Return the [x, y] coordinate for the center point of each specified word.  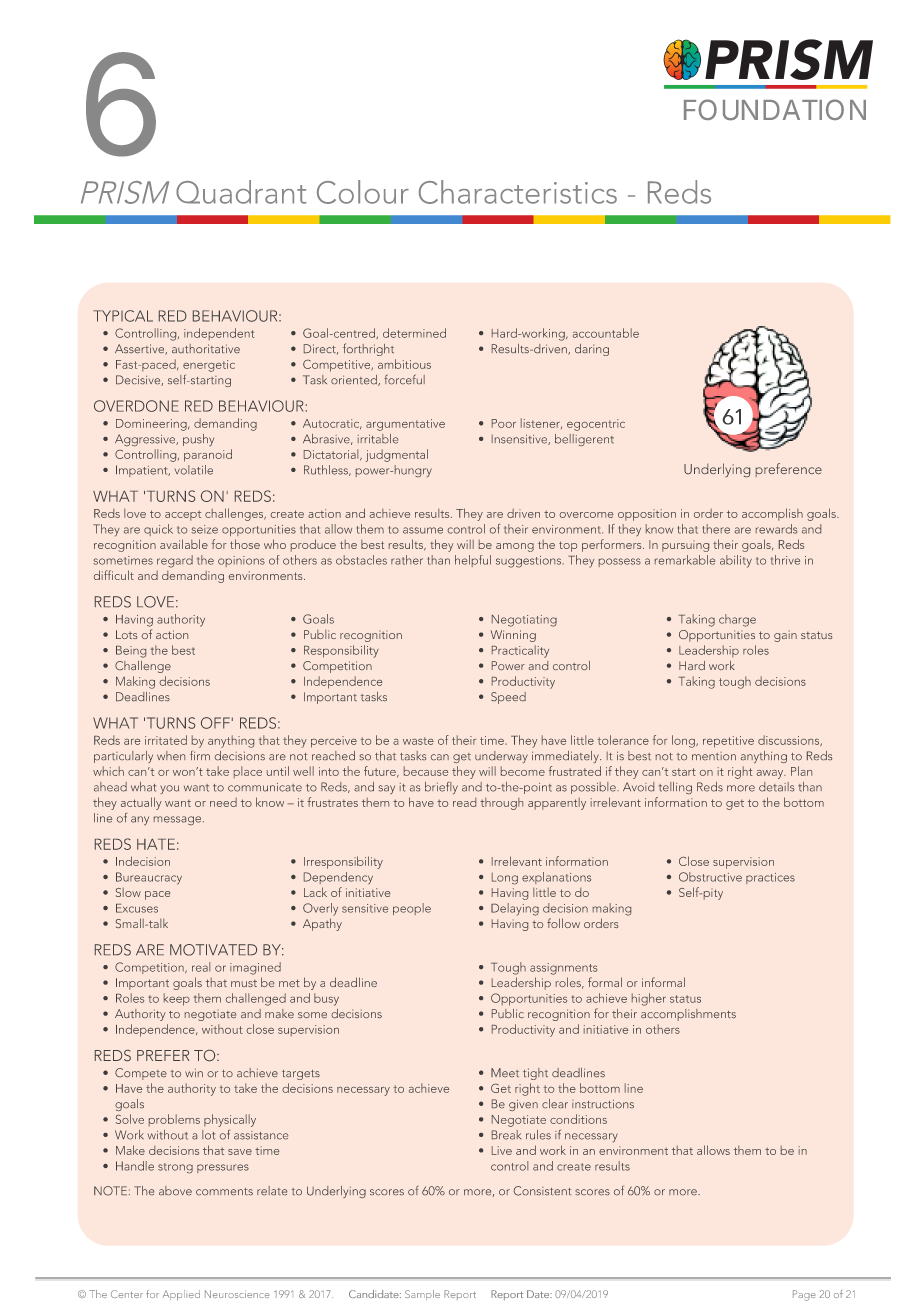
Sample [422, 1295]
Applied [181, 1295]
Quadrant [241, 192]
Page [804, 1295]
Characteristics [518, 192]
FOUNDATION [775, 110]
